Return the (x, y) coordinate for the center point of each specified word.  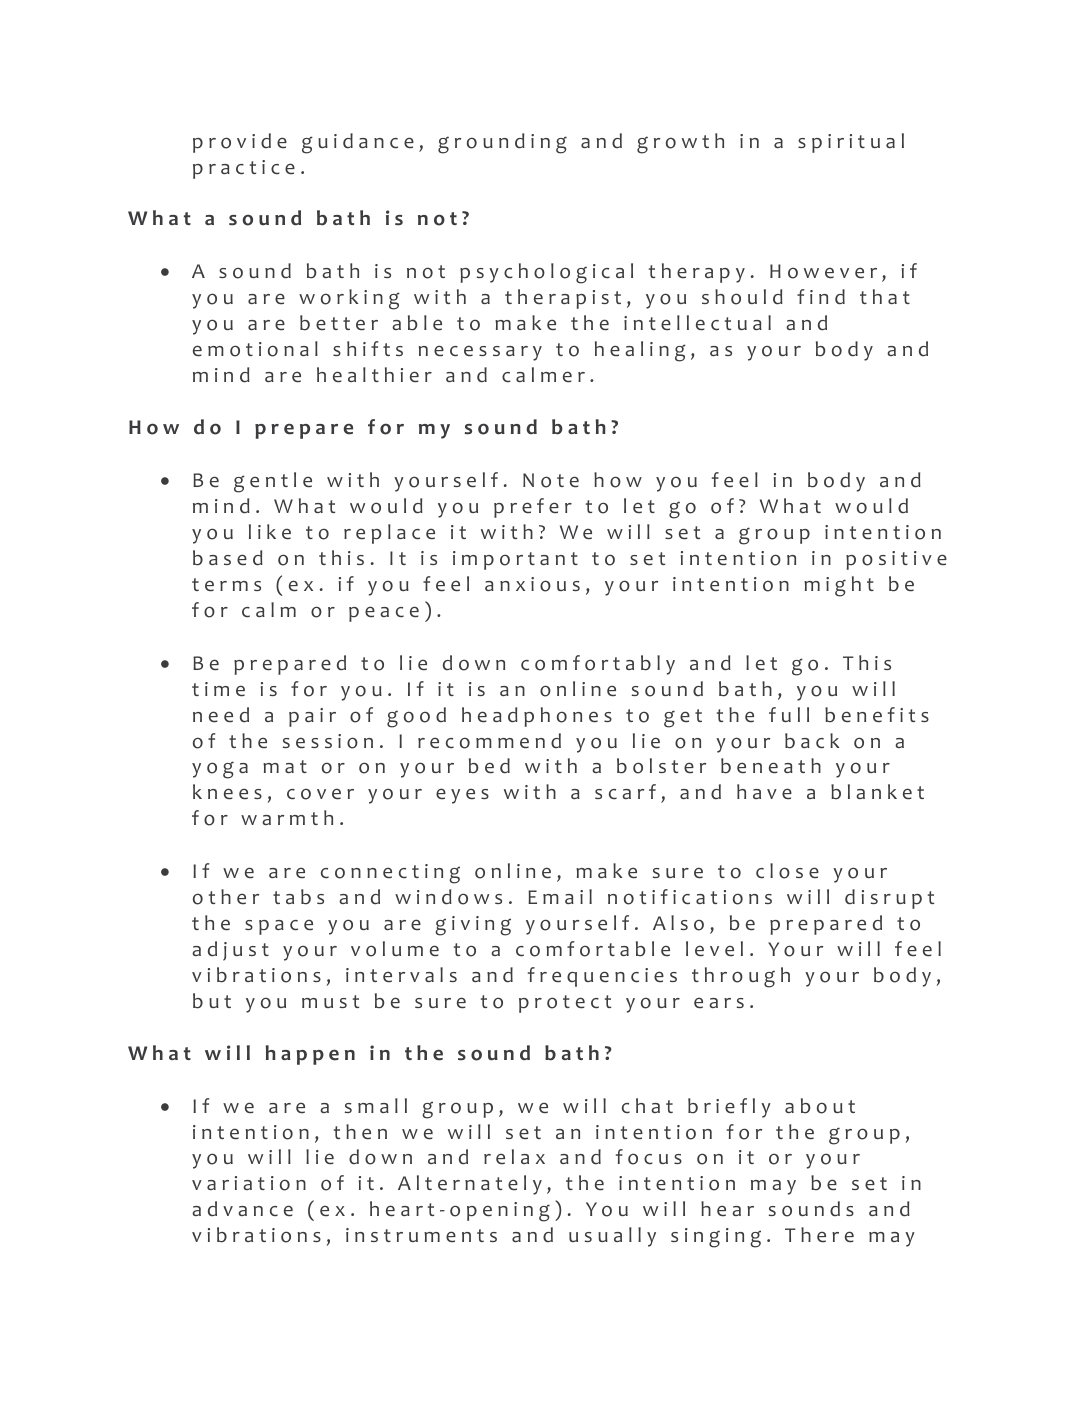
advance (242, 1209)
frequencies (602, 977)
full (789, 714)
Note (551, 480)
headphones (537, 717)
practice (244, 169)
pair (312, 717)
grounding (502, 143)
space (279, 927)
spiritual (851, 143)
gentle (273, 482)
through (741, 977)
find (821, 297)
